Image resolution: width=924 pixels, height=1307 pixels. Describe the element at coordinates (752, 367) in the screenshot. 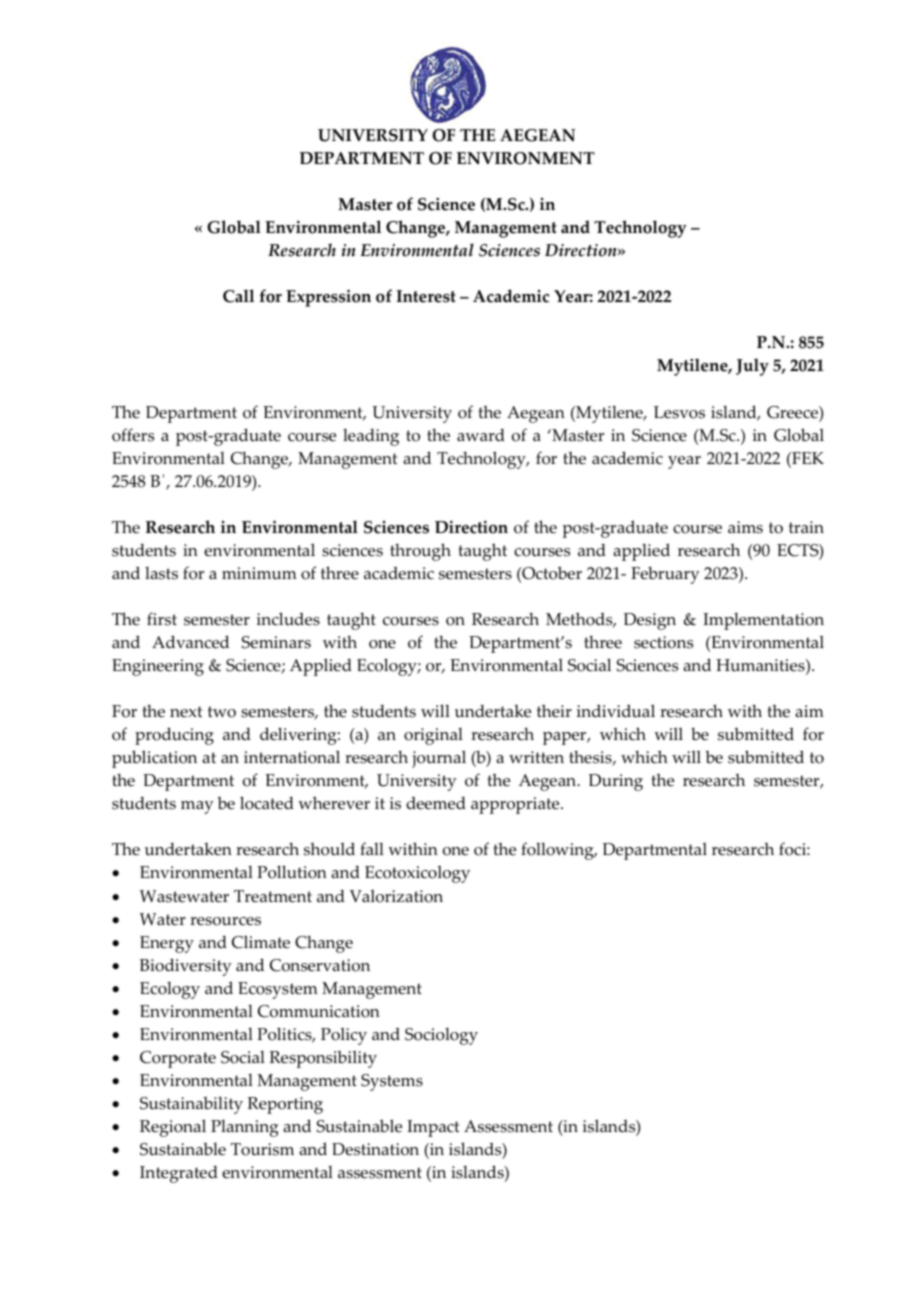

I see `July` at that location.
